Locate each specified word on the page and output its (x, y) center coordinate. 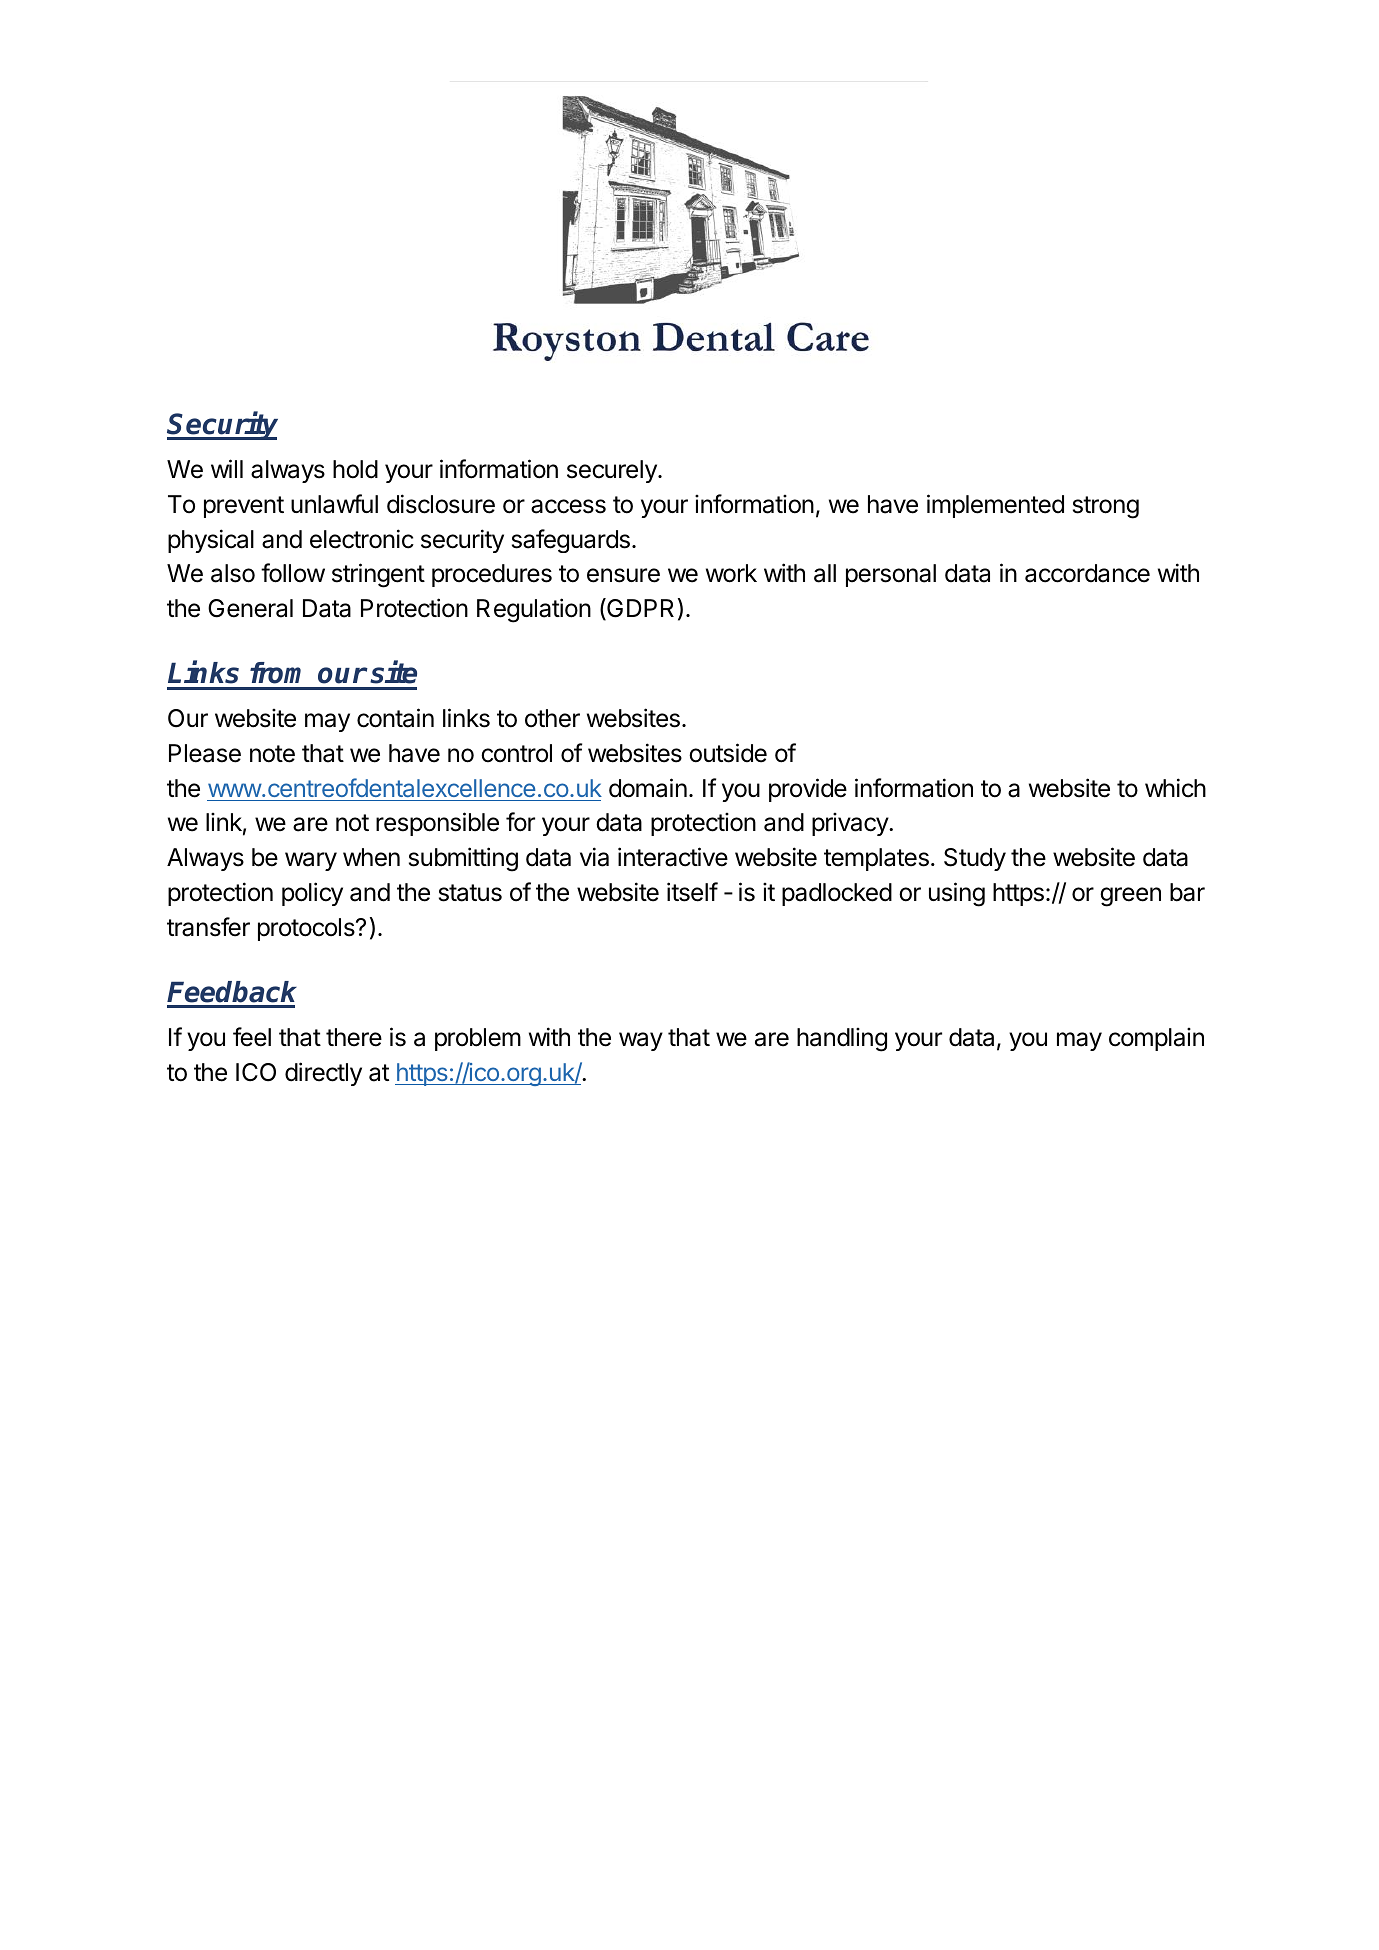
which (1175, 788)
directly (323, 1074)
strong (1106, 507)
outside (728, 753)
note (272, 754)
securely (613, 471)
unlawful (334, 504)
